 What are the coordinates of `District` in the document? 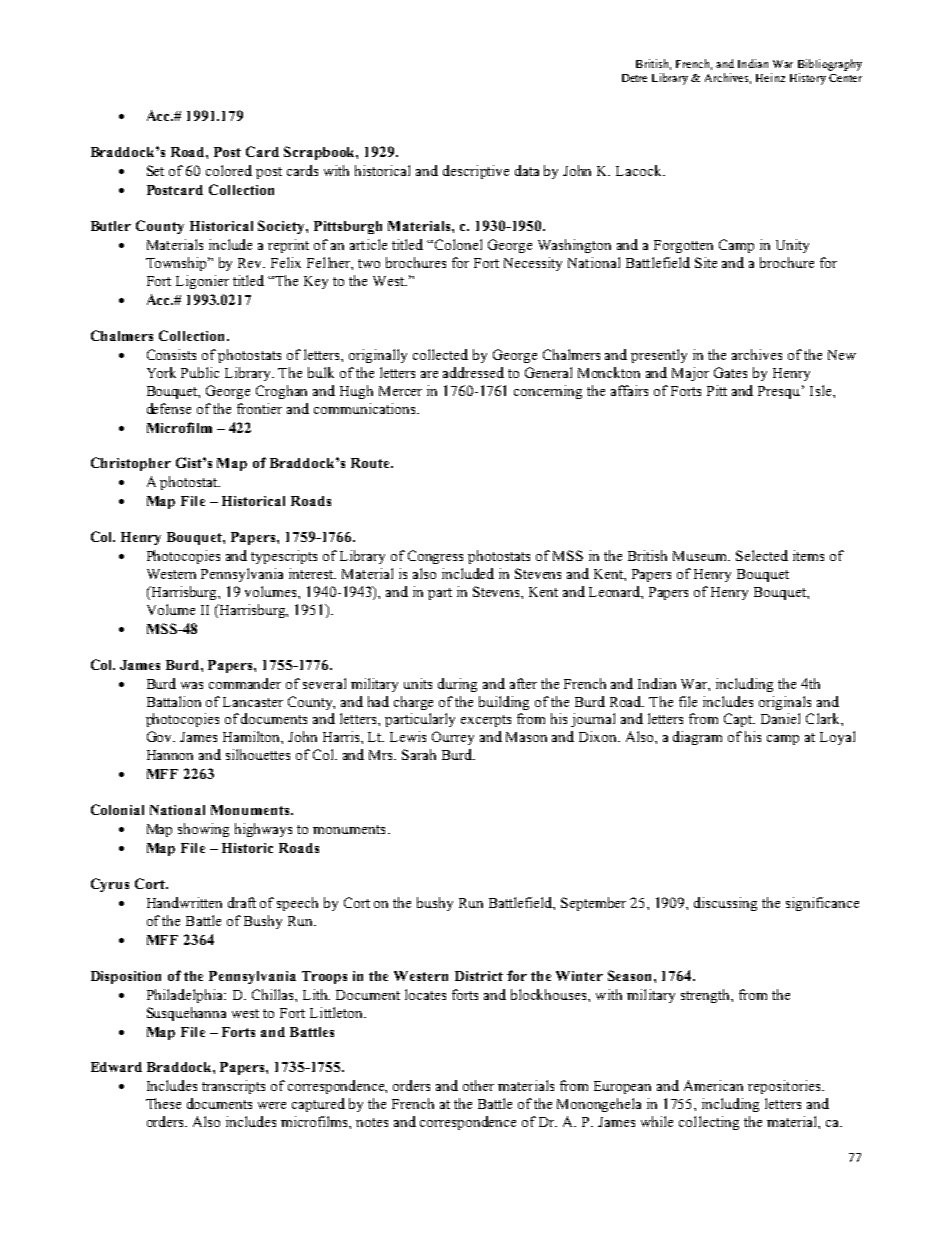 It's located at (479, 976).
